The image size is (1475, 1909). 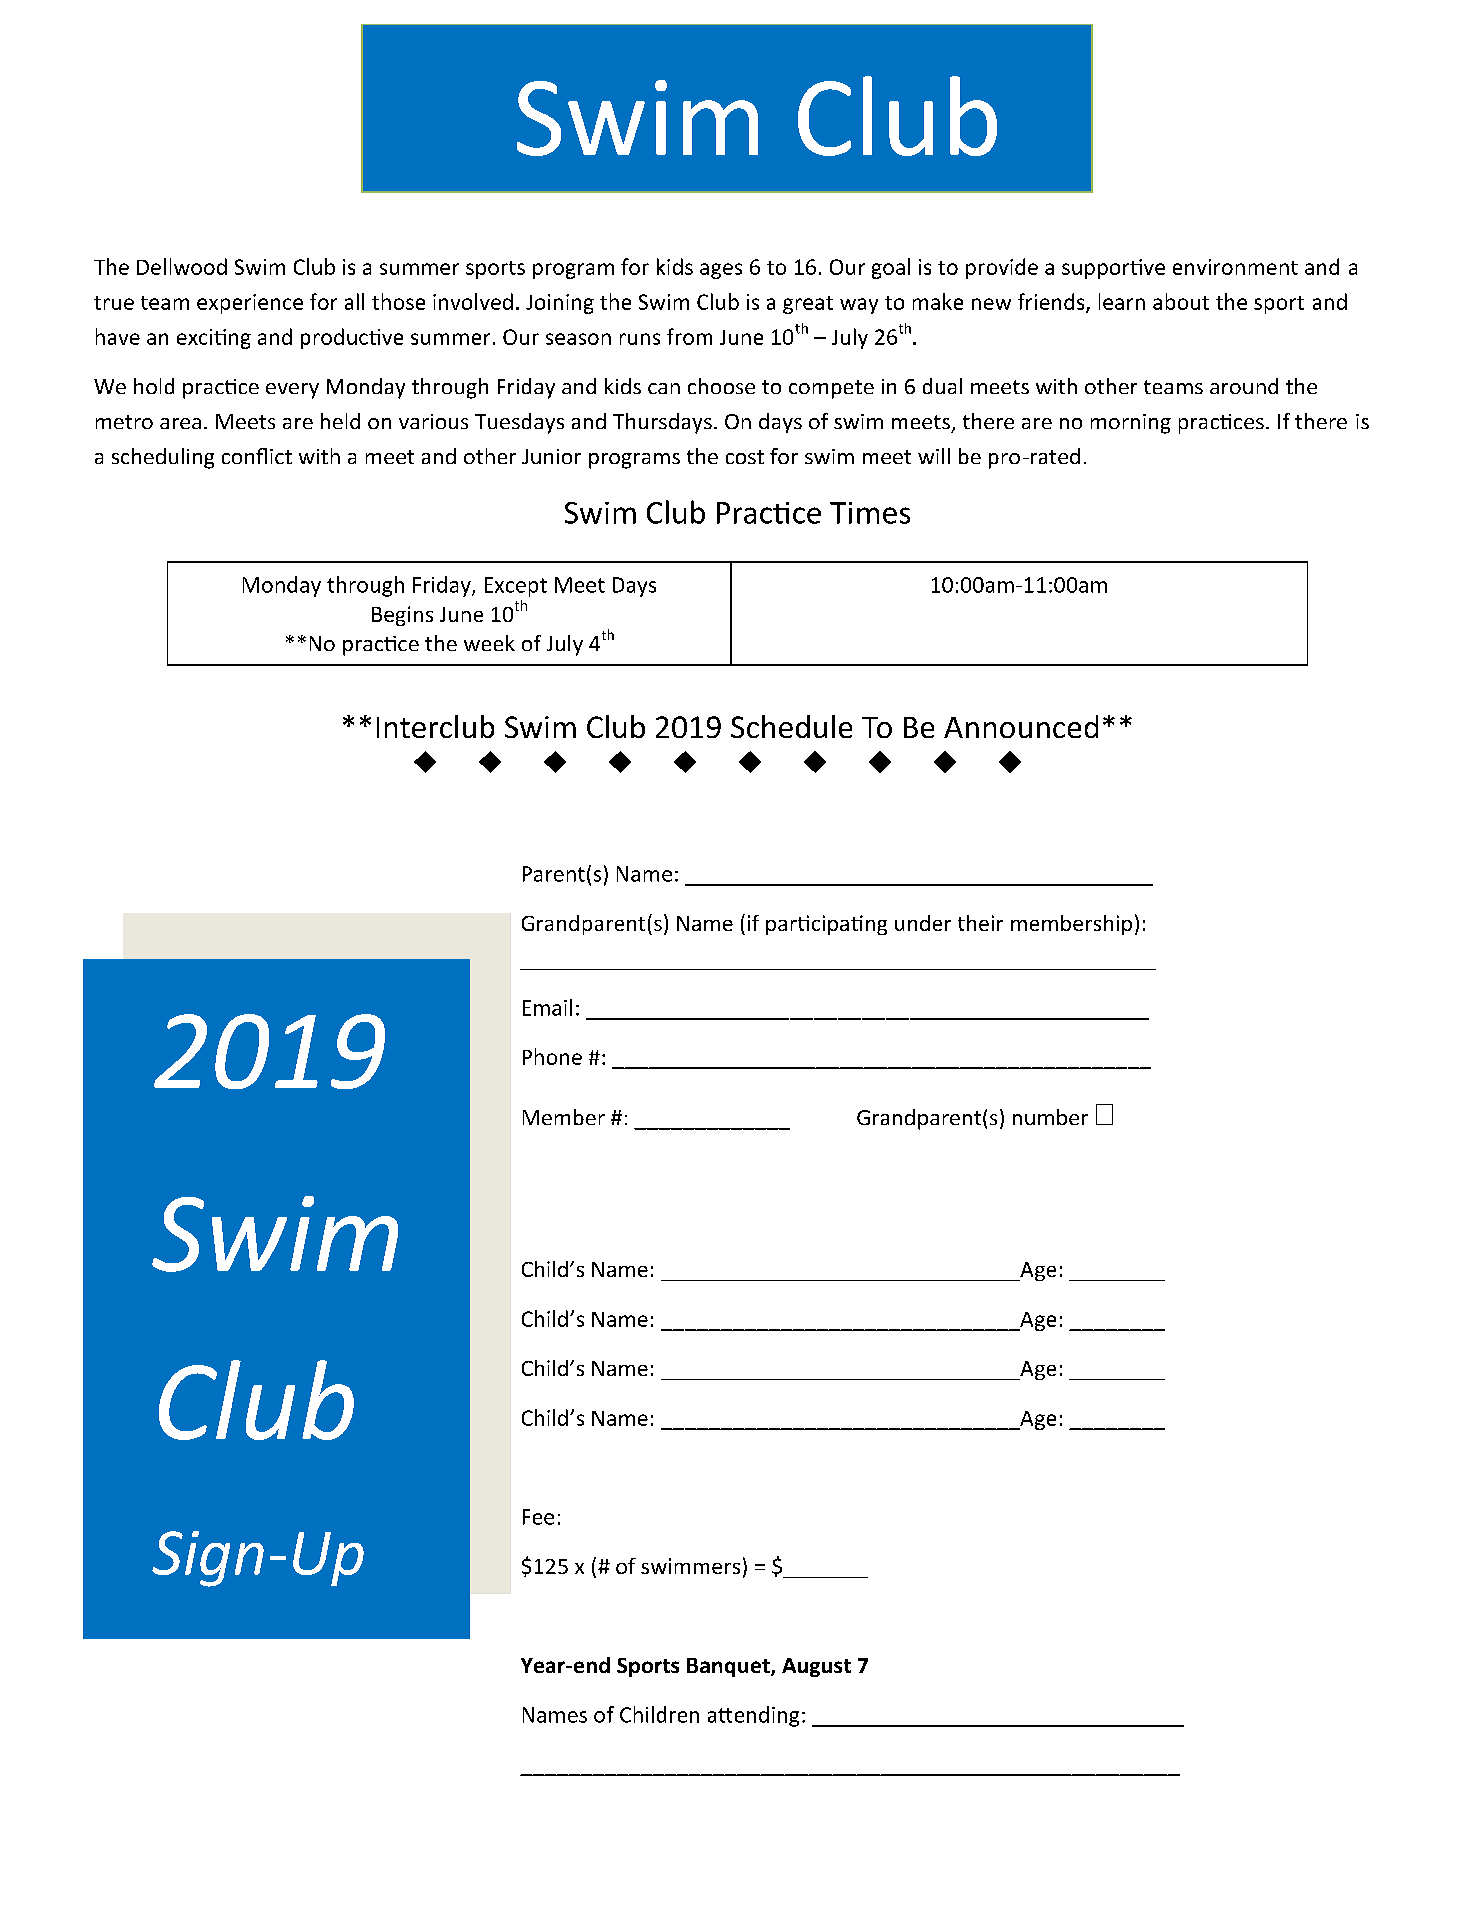 What do you see at coordinates (816, 1667) in the document?
I see `August` at bounding box center [816, 1667].
